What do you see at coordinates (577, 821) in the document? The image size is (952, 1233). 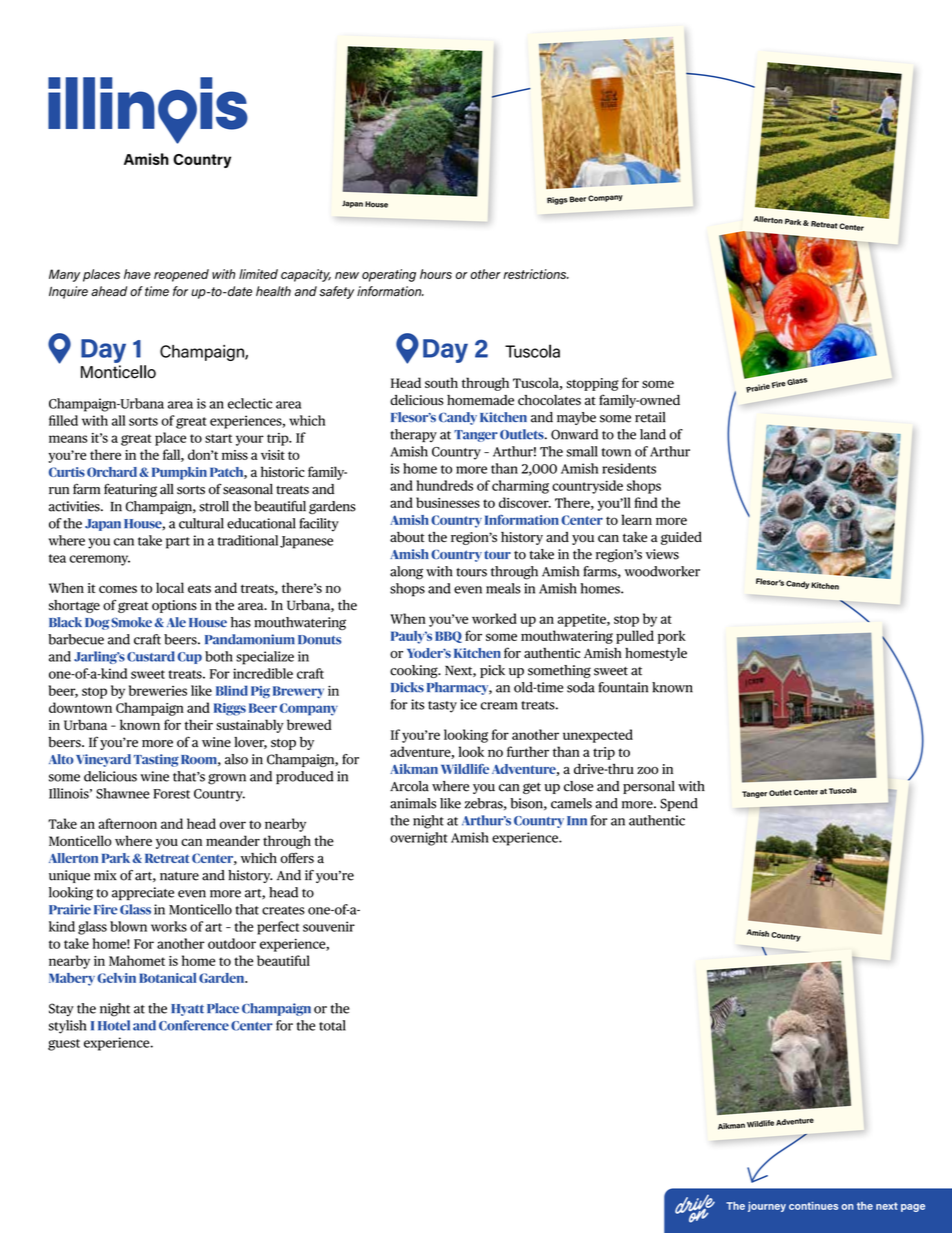 I see `Inn` at bounding box center [577, 821].
